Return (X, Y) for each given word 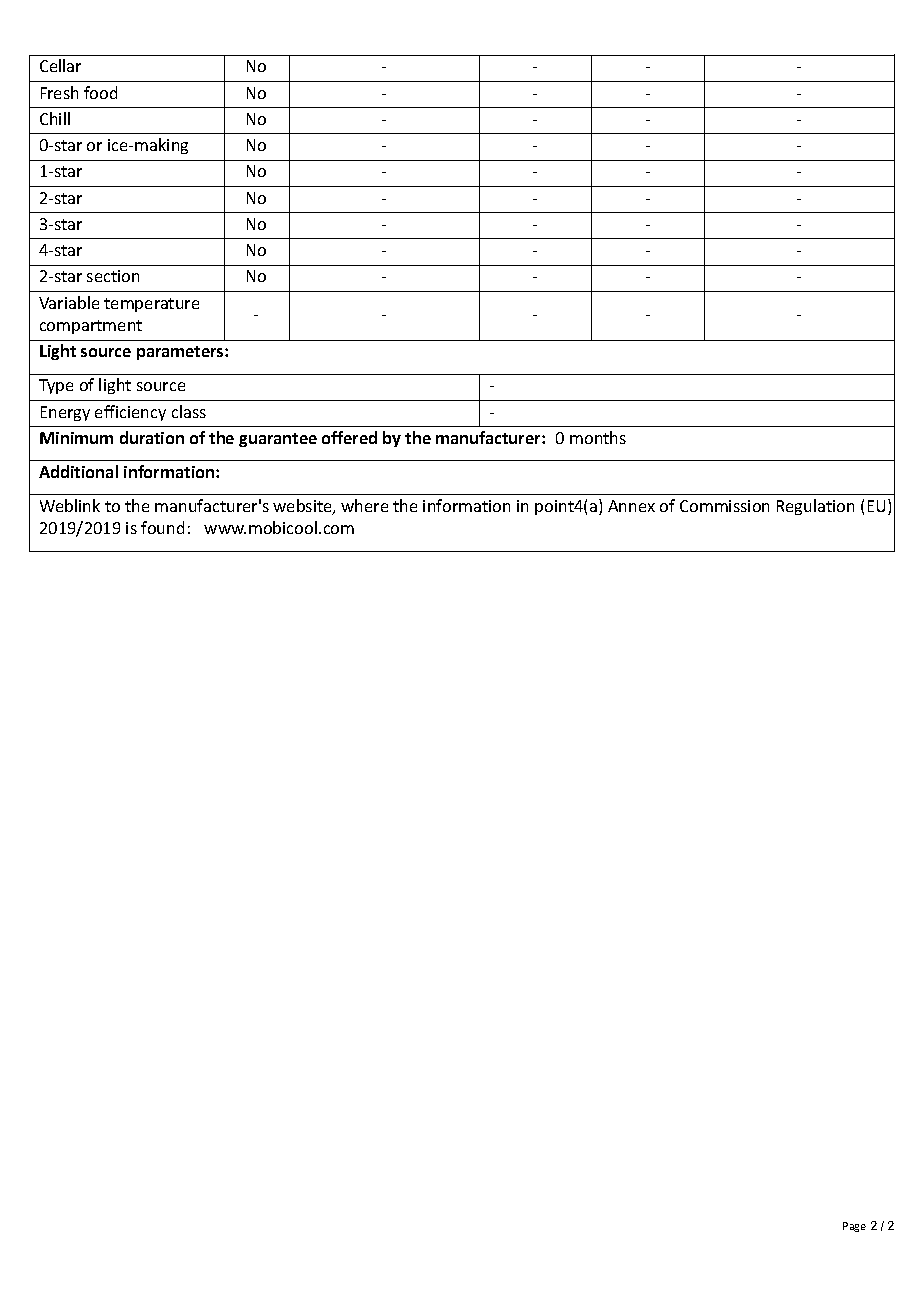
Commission (724, 506)
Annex (631, 506)
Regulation (815, 507)
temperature (151, 305)
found (162, 527)
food (100, 92)
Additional (78, 471)
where (364, 505)
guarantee (278, 440)
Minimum (76, 438)
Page (854, 1227)
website (303, 507)
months (598, 437)
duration (152, 437)
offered (349, 437)
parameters (181, 353)
